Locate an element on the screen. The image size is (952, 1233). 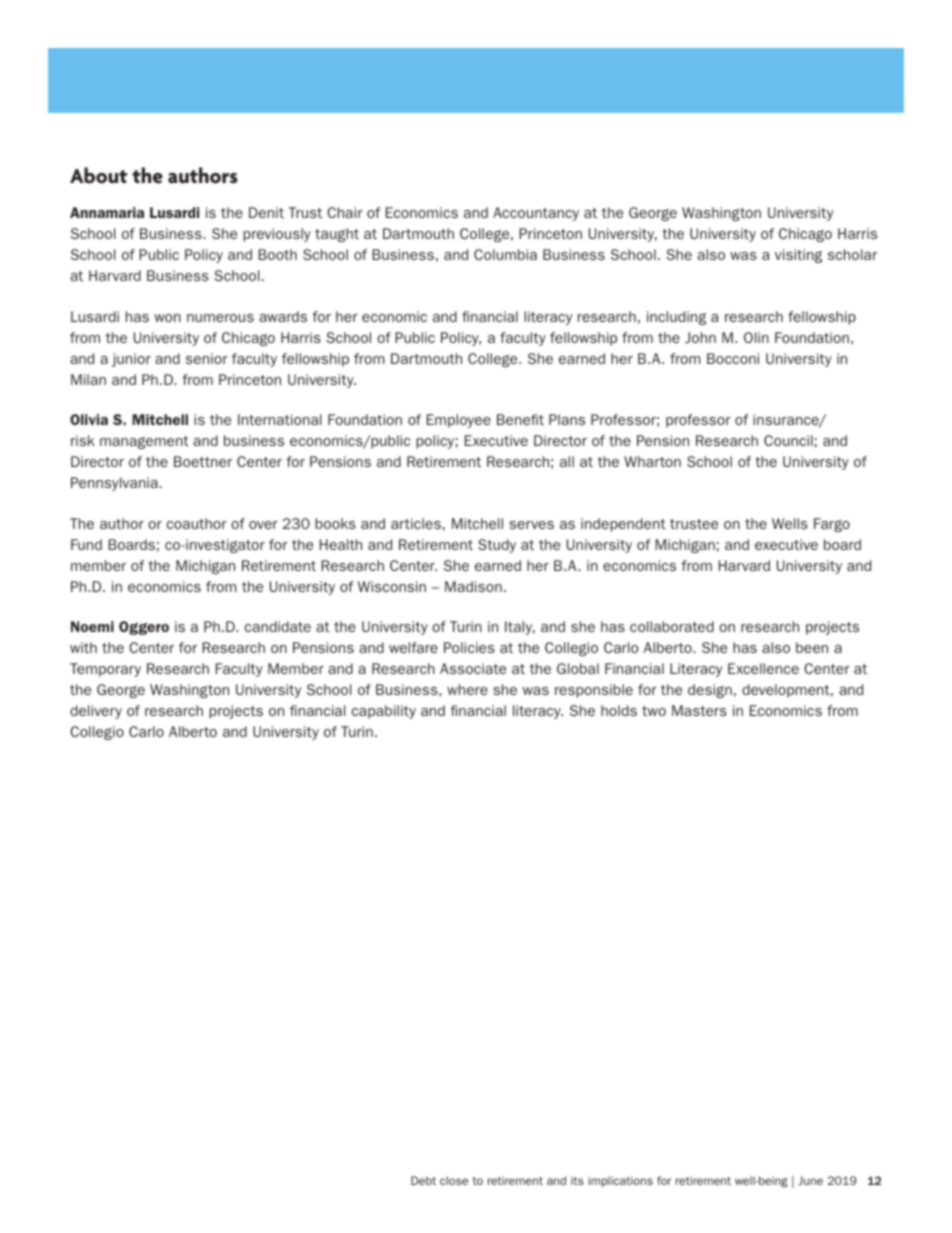
Debt is located at coordinates (423, 1180).
